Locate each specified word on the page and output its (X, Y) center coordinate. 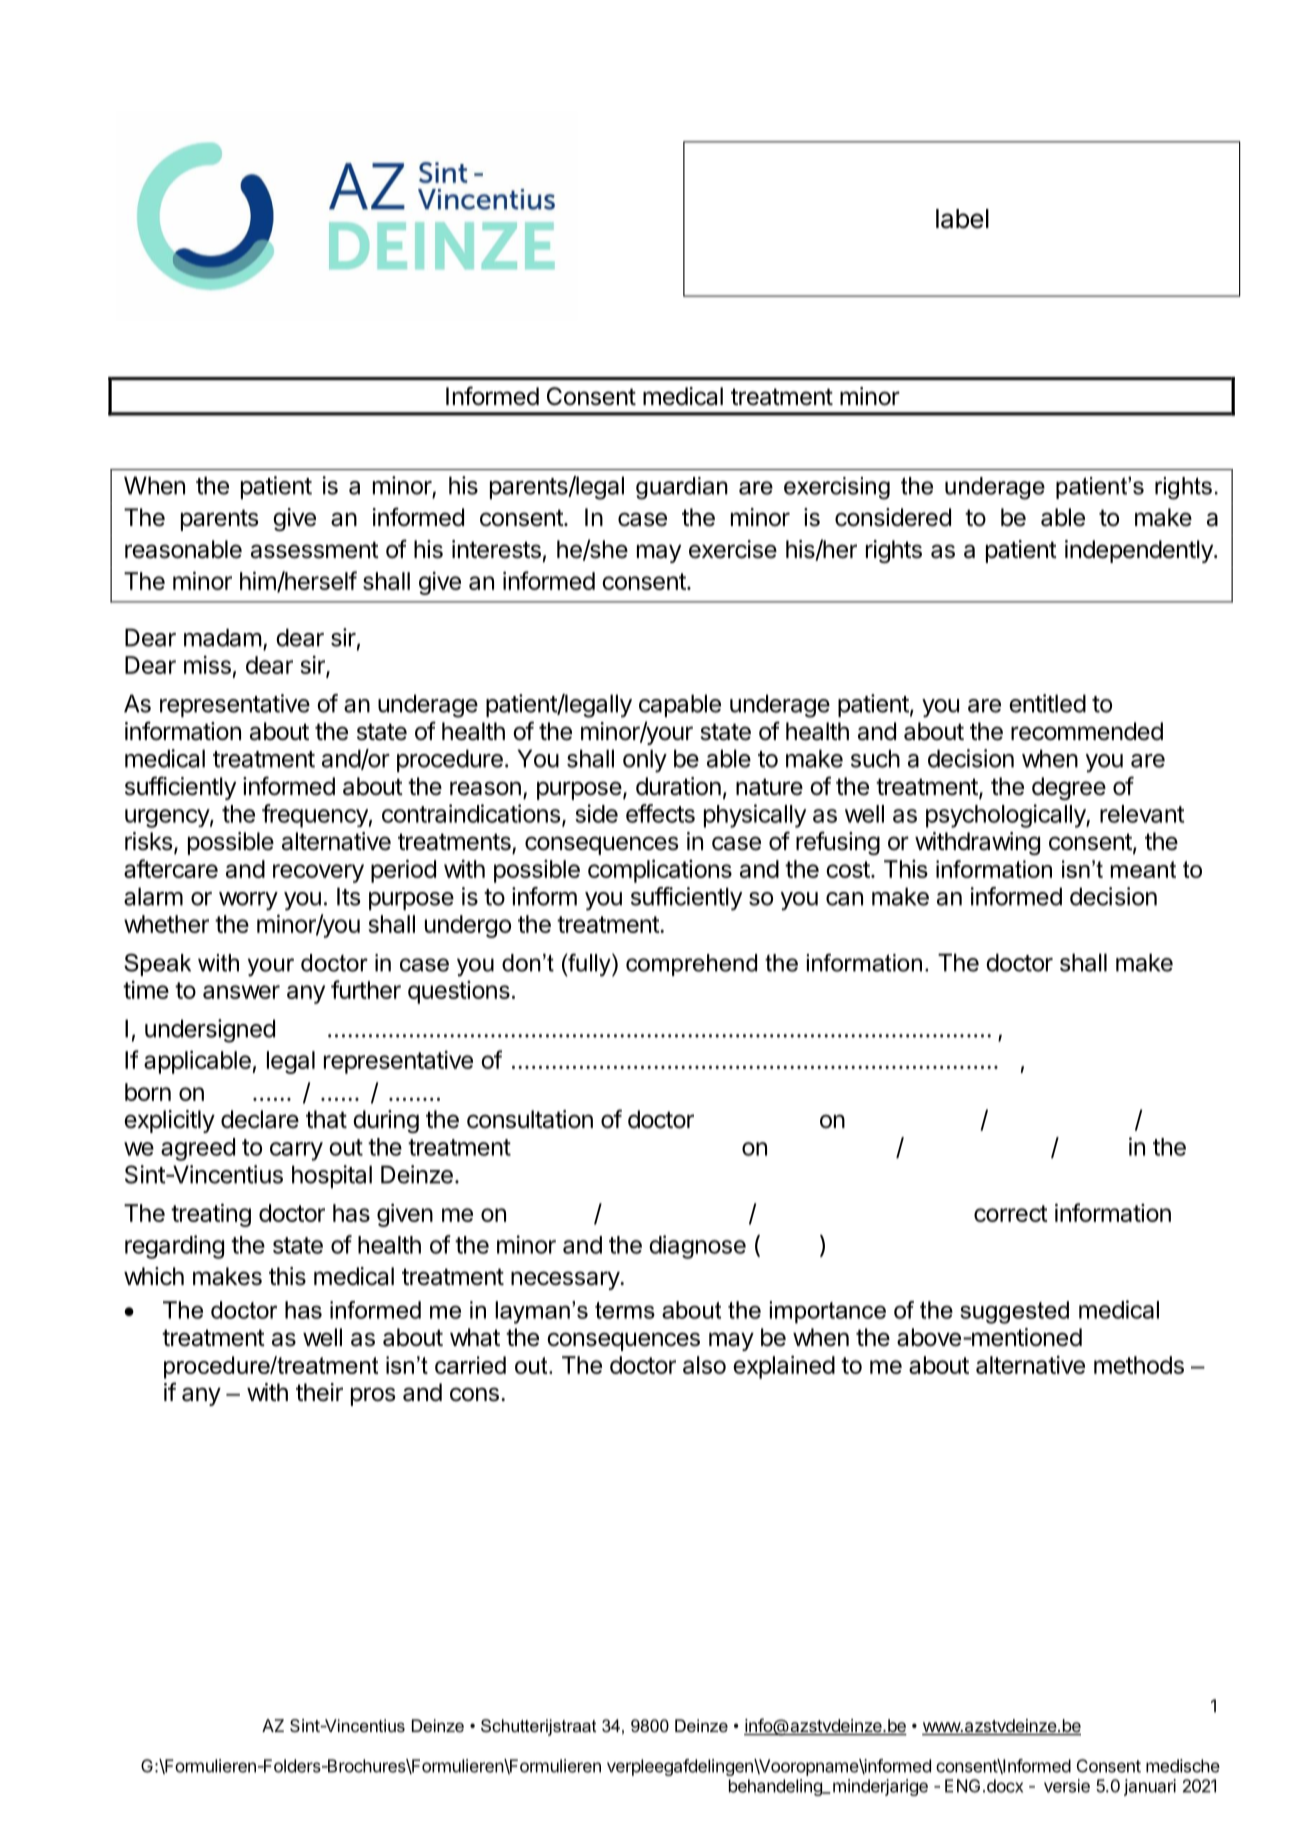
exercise (733, 549)
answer (241, 992)
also (704, 1365)
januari (1150, 1787)
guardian (682, 488)
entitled (1047, 703)
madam (223, 637)
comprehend (691, 965)
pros (373, 1396)
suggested (1014, 1312)
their (319, 1392)
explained (784, 1367)
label (962, 219)
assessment (315, 550)
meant (1143, 869)
